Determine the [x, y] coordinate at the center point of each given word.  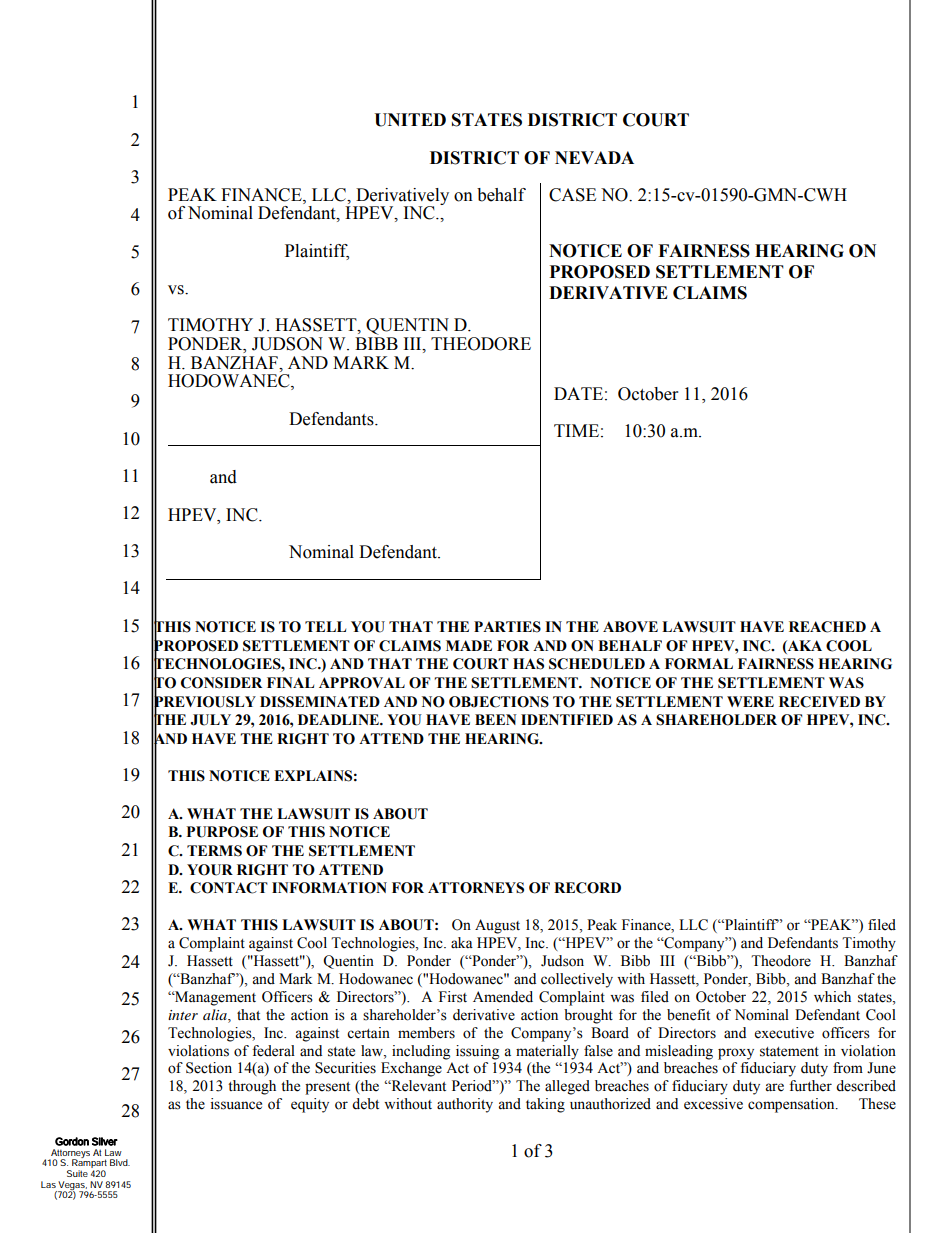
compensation [792, 1105]
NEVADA [594, 157]
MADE [469, 645]
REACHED [827, 627]
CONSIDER [221, 683]
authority [465, 1105]
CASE [572, 195]
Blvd [120, 1162]
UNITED [410, 120]
